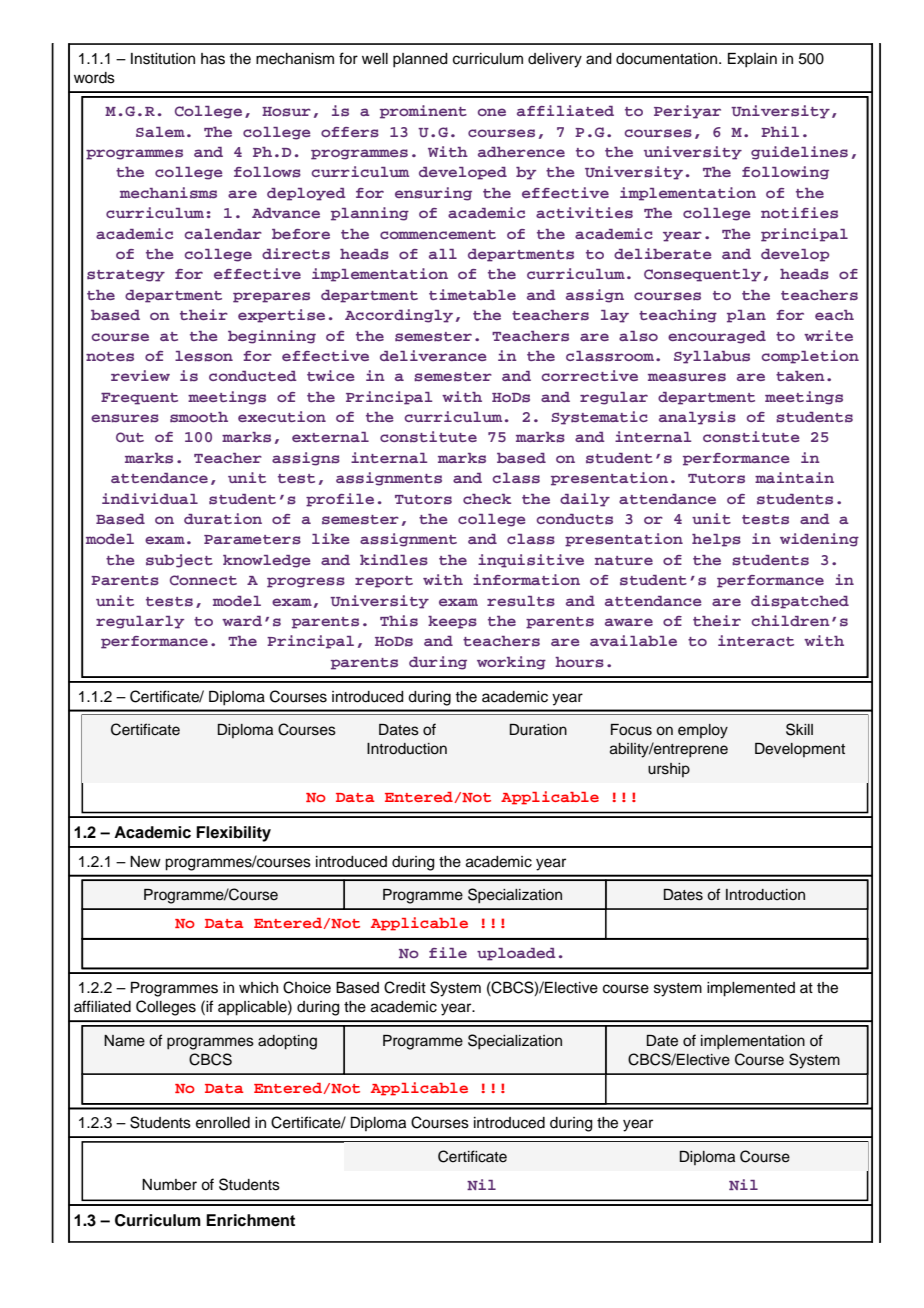 The image size is (924, 1308). What do you see at coordinates (452, 622) in the screenshot?
I see `keeps` at bounding box center [452, 622].
